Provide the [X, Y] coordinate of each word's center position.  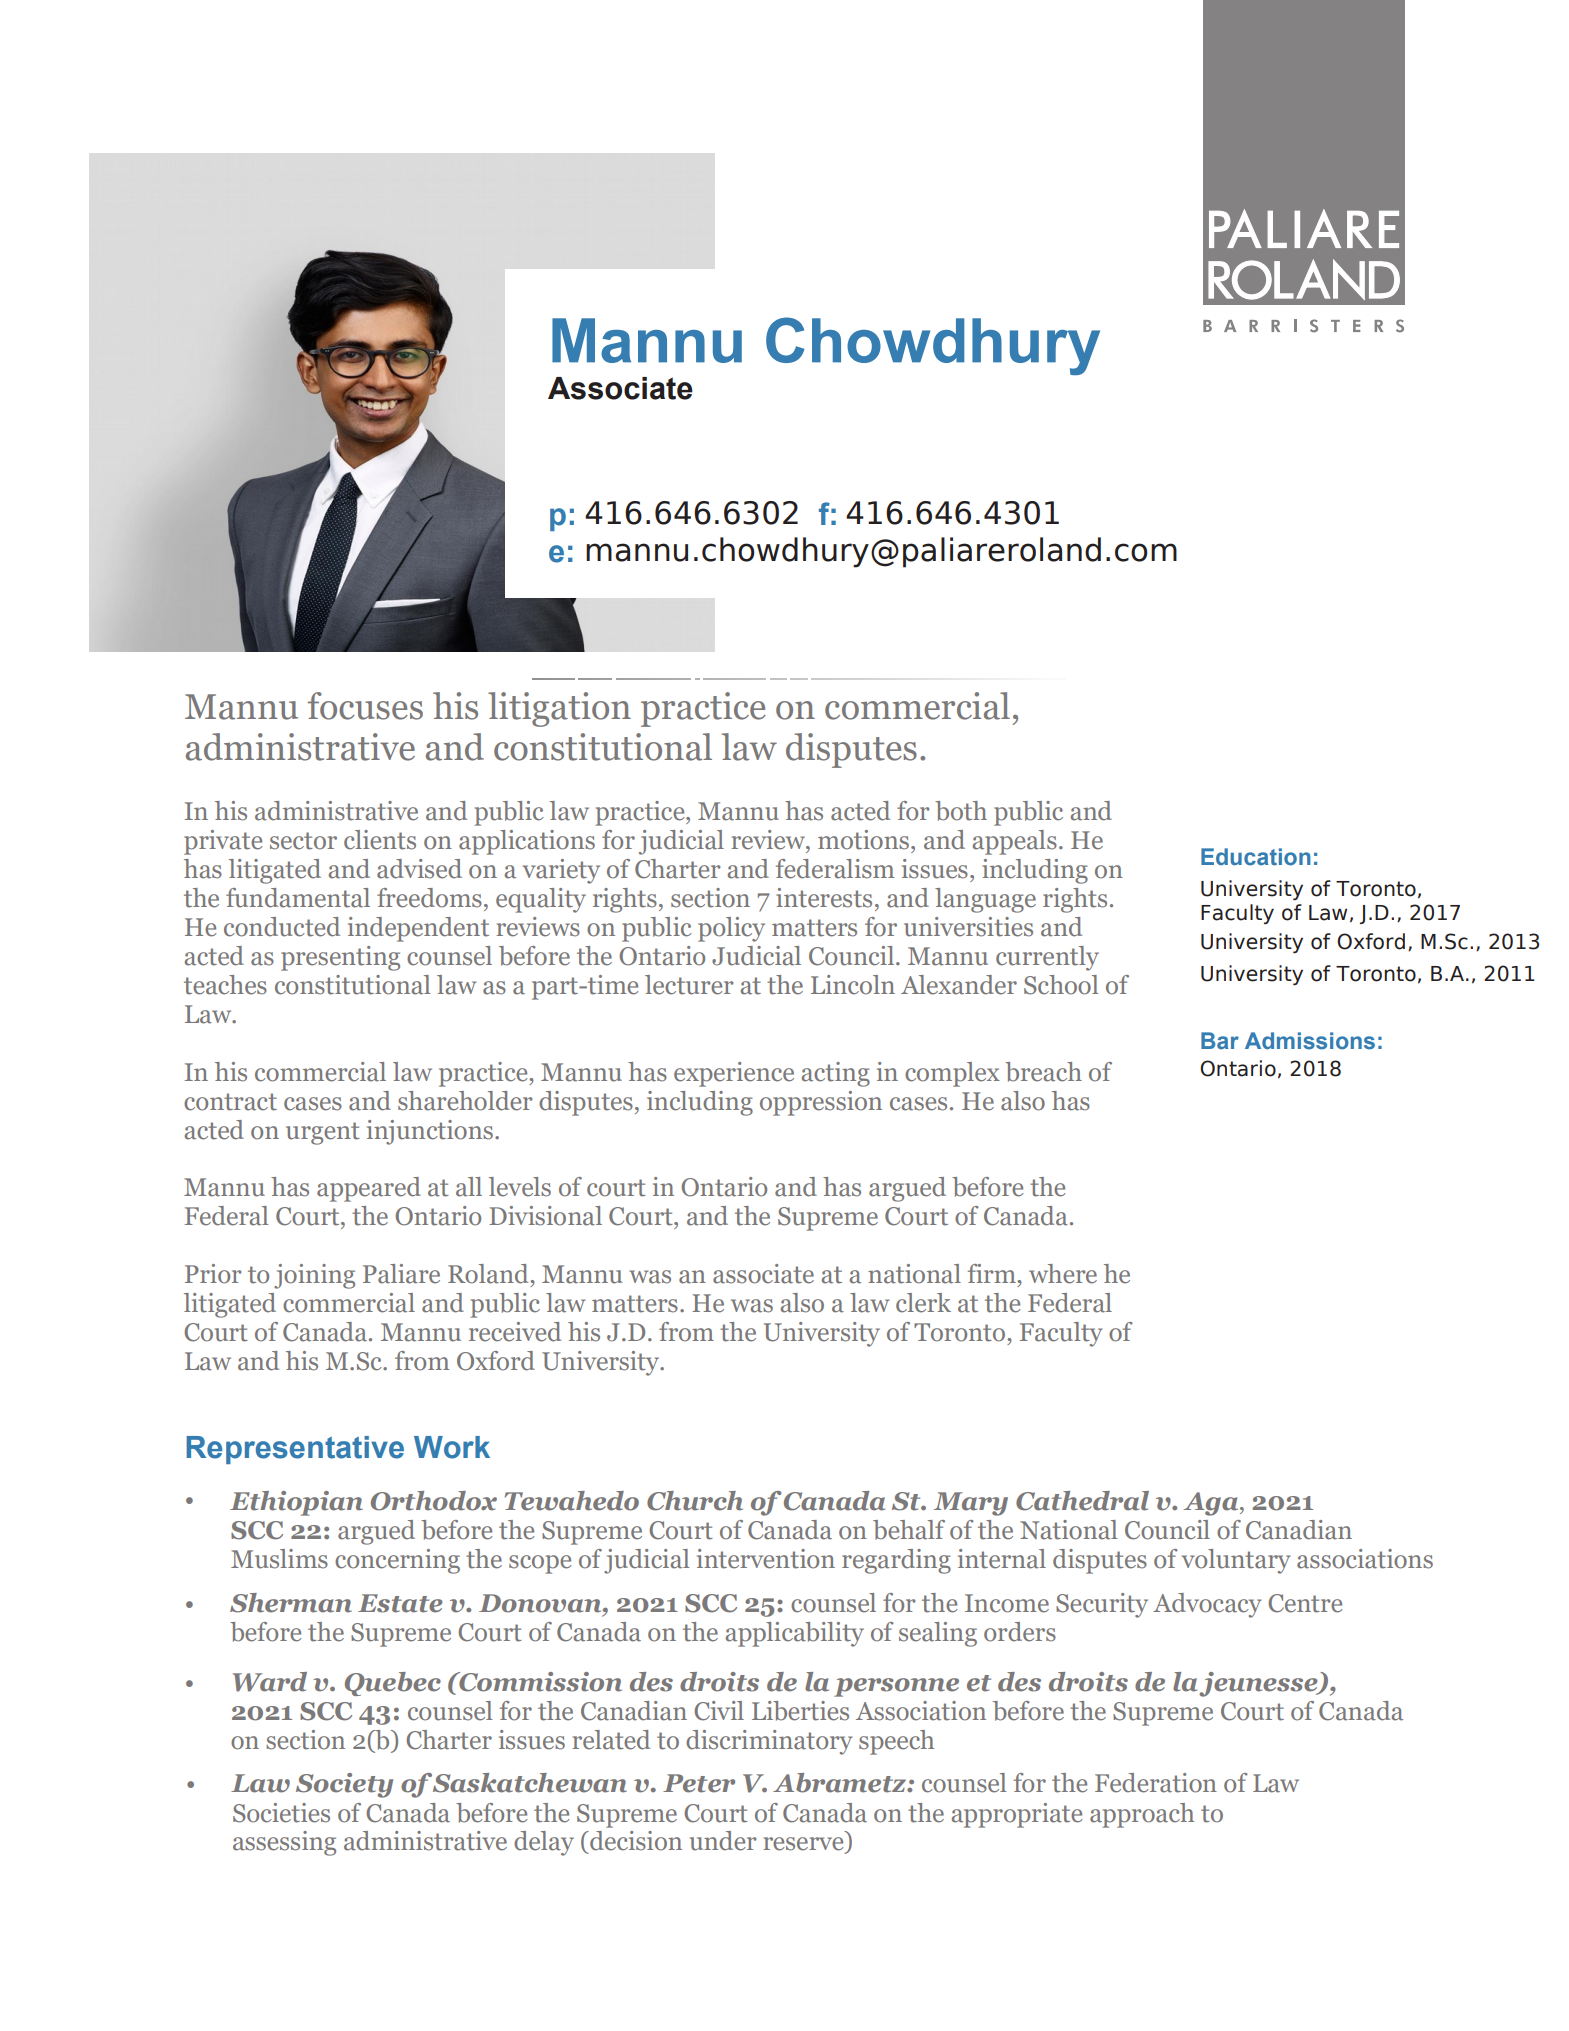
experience [734, 1074]
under [723, 1841]
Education [1256, 857]
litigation [559, 709]
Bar [1220, 1041]
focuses [365, 706]
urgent [323, 1133]
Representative [295, 1450]
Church [695, 1501]
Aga [1212, 1504]
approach [1142, 1815]
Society [344, 1785]
